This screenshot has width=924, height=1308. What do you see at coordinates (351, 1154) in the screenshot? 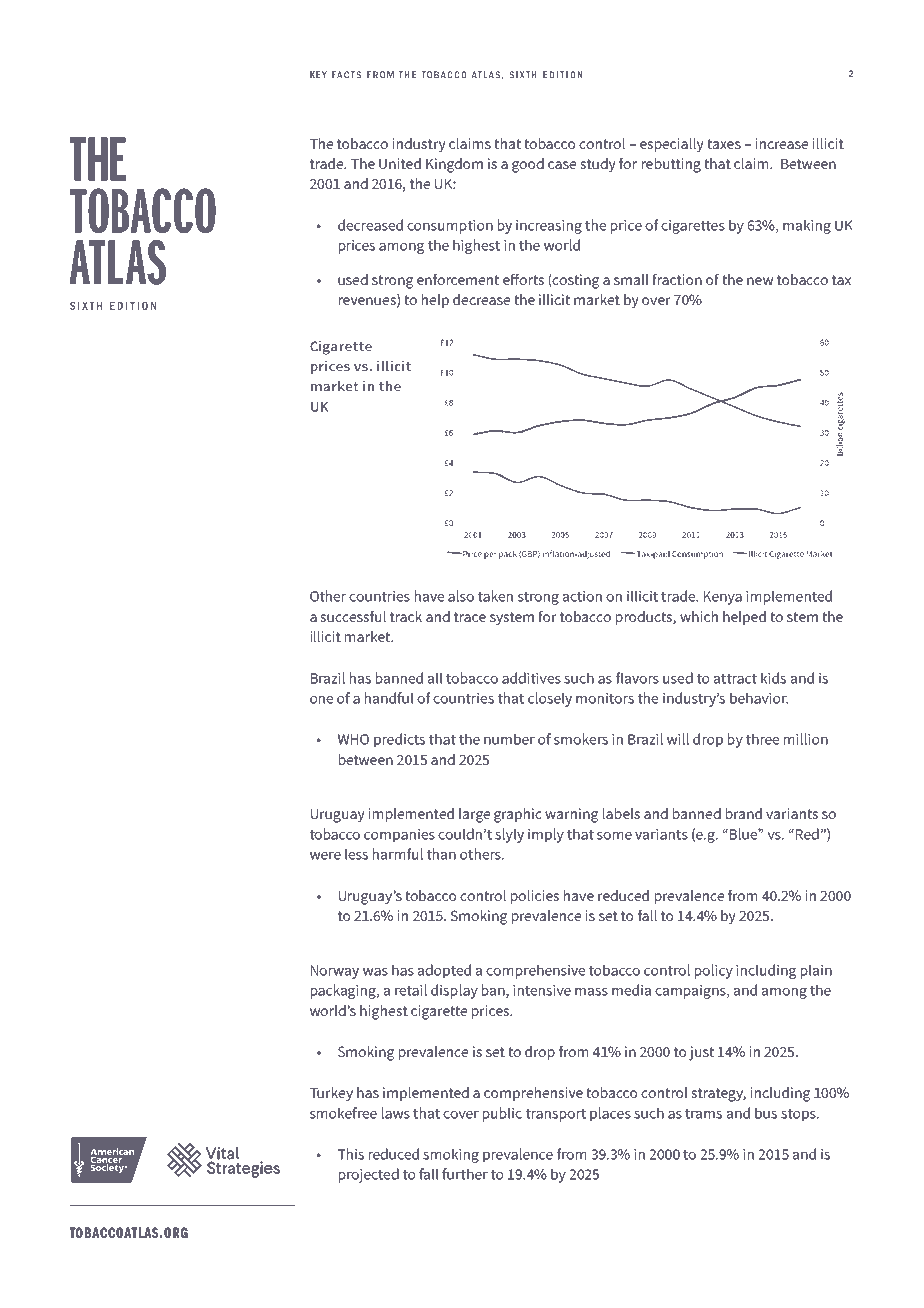
I see `This` at bounding box center [351, 1154].
